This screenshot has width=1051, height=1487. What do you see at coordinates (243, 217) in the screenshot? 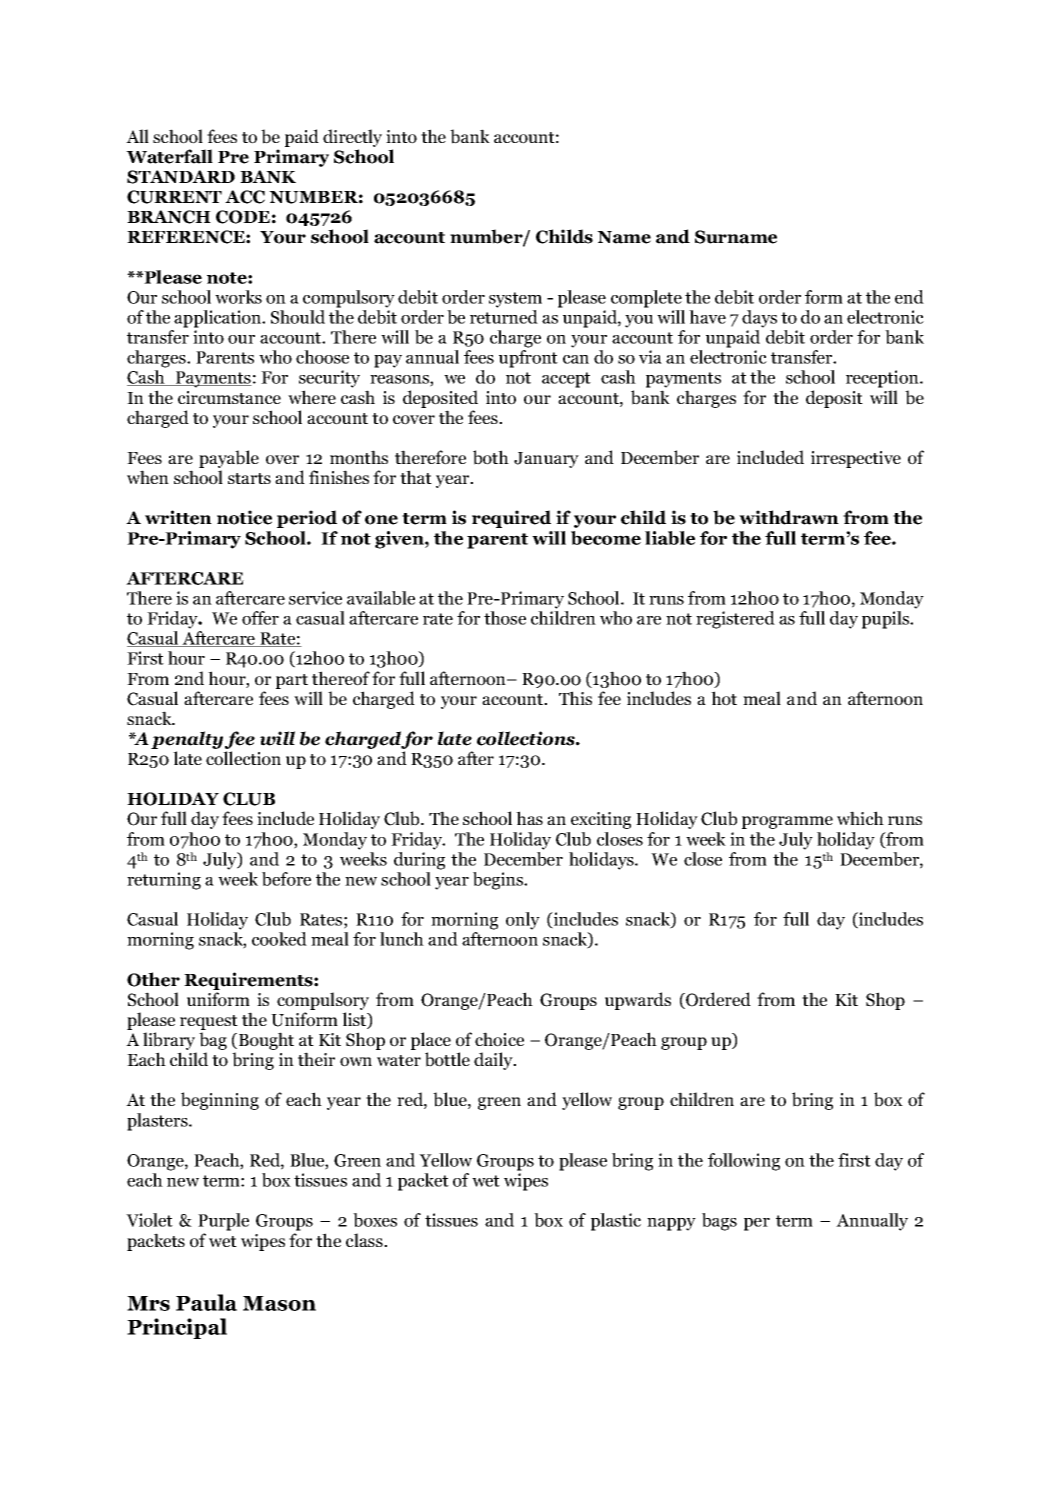
I see `CODE` at bounding box center [243, 217].
